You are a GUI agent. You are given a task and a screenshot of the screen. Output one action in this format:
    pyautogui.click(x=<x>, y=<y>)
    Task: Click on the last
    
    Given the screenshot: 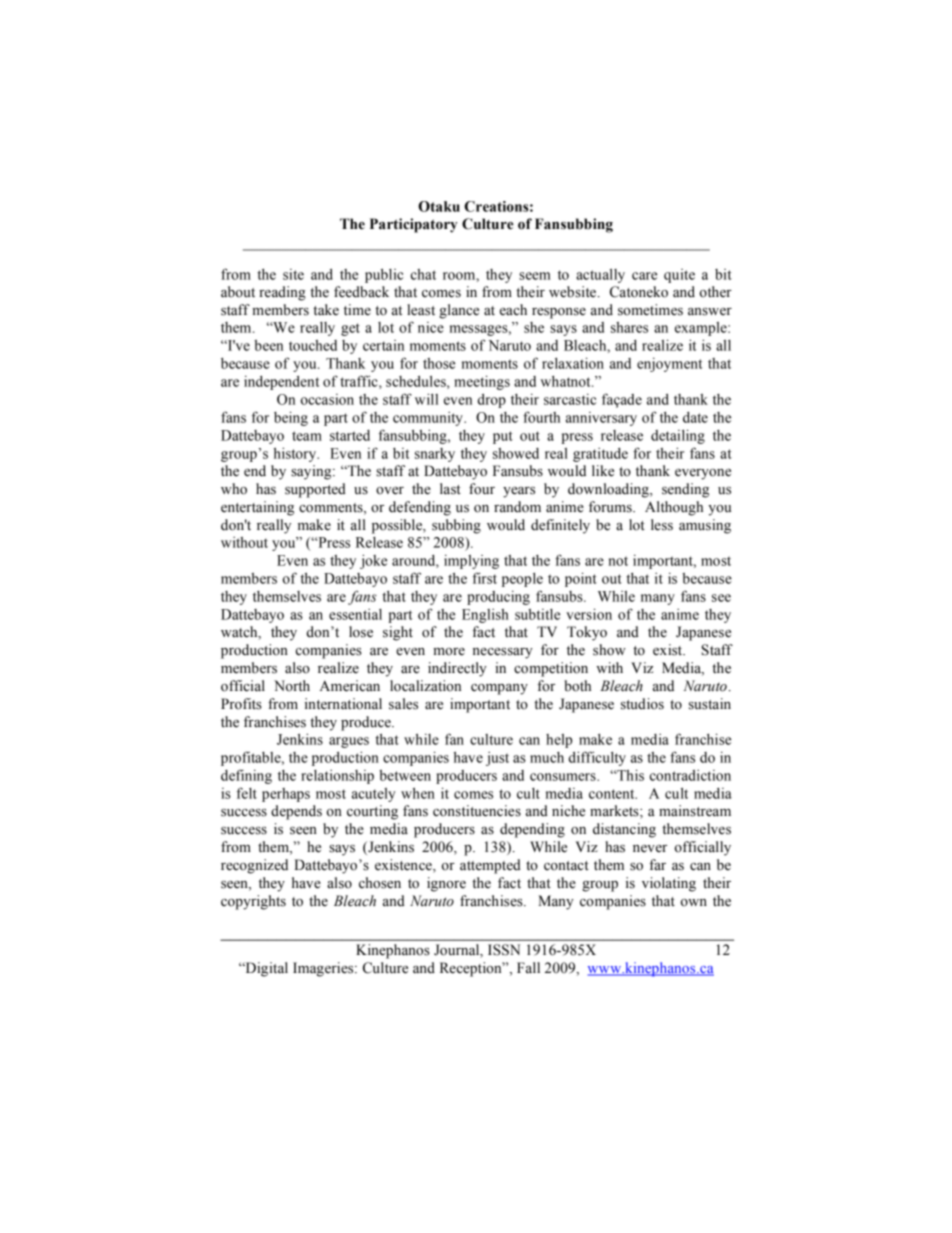 What is the action you would take?
    pyautogui.click(x=450, y=489)
